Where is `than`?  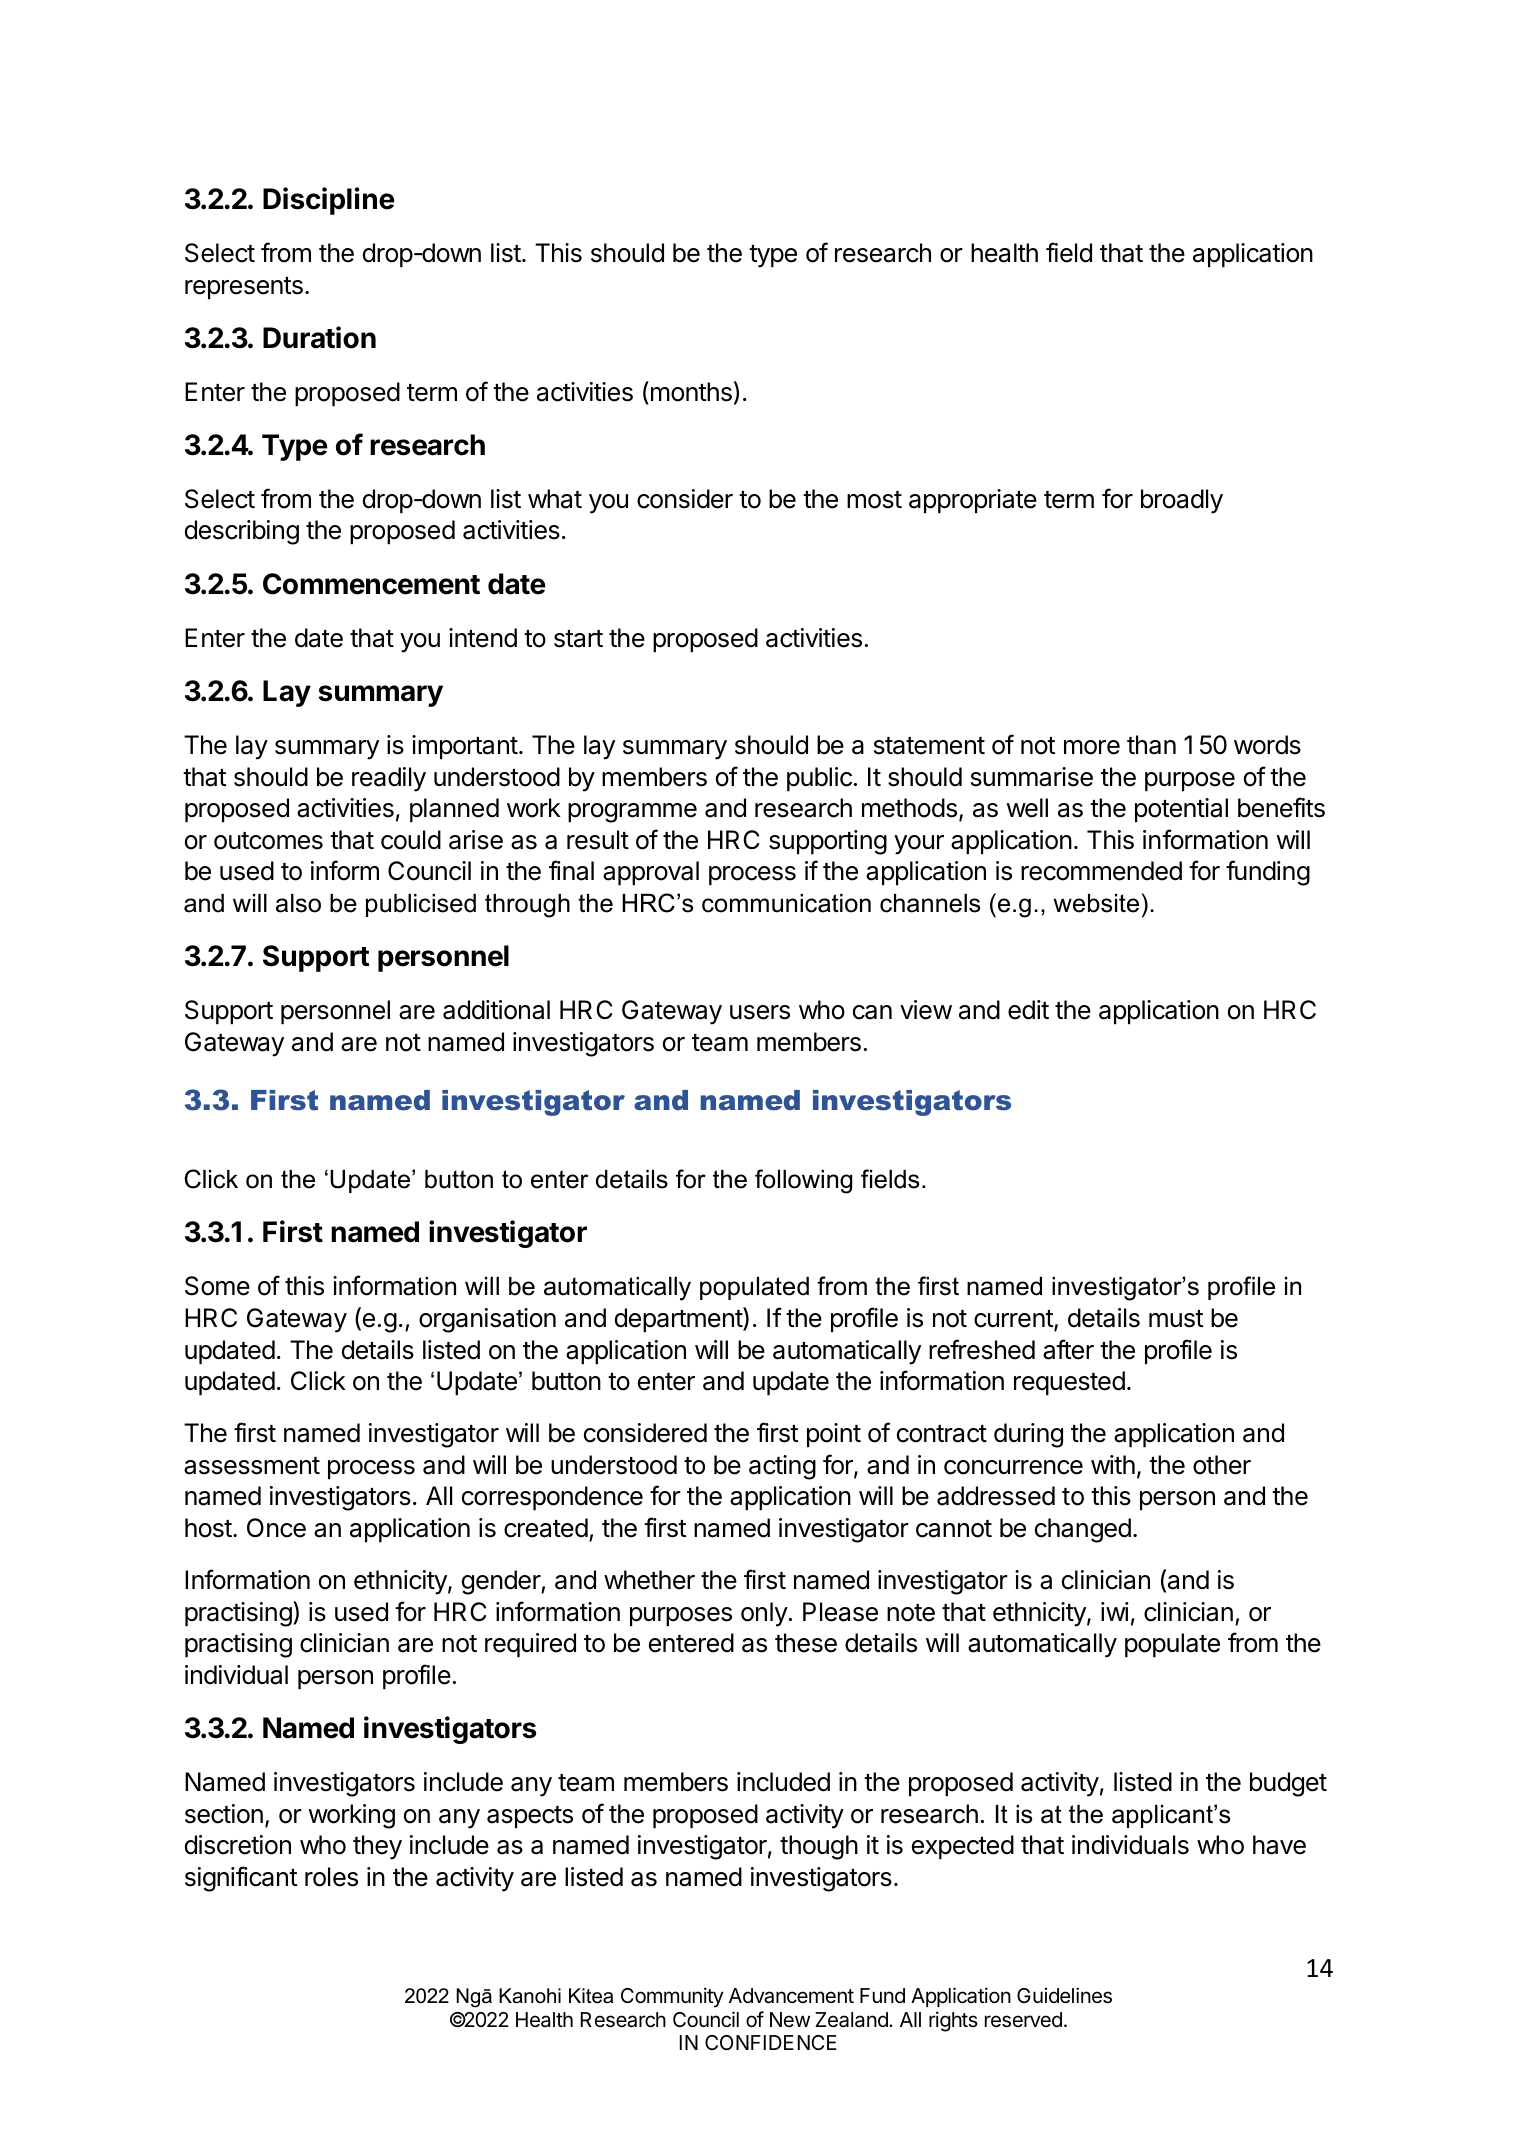 than is located at coordinates (1151, 745).
